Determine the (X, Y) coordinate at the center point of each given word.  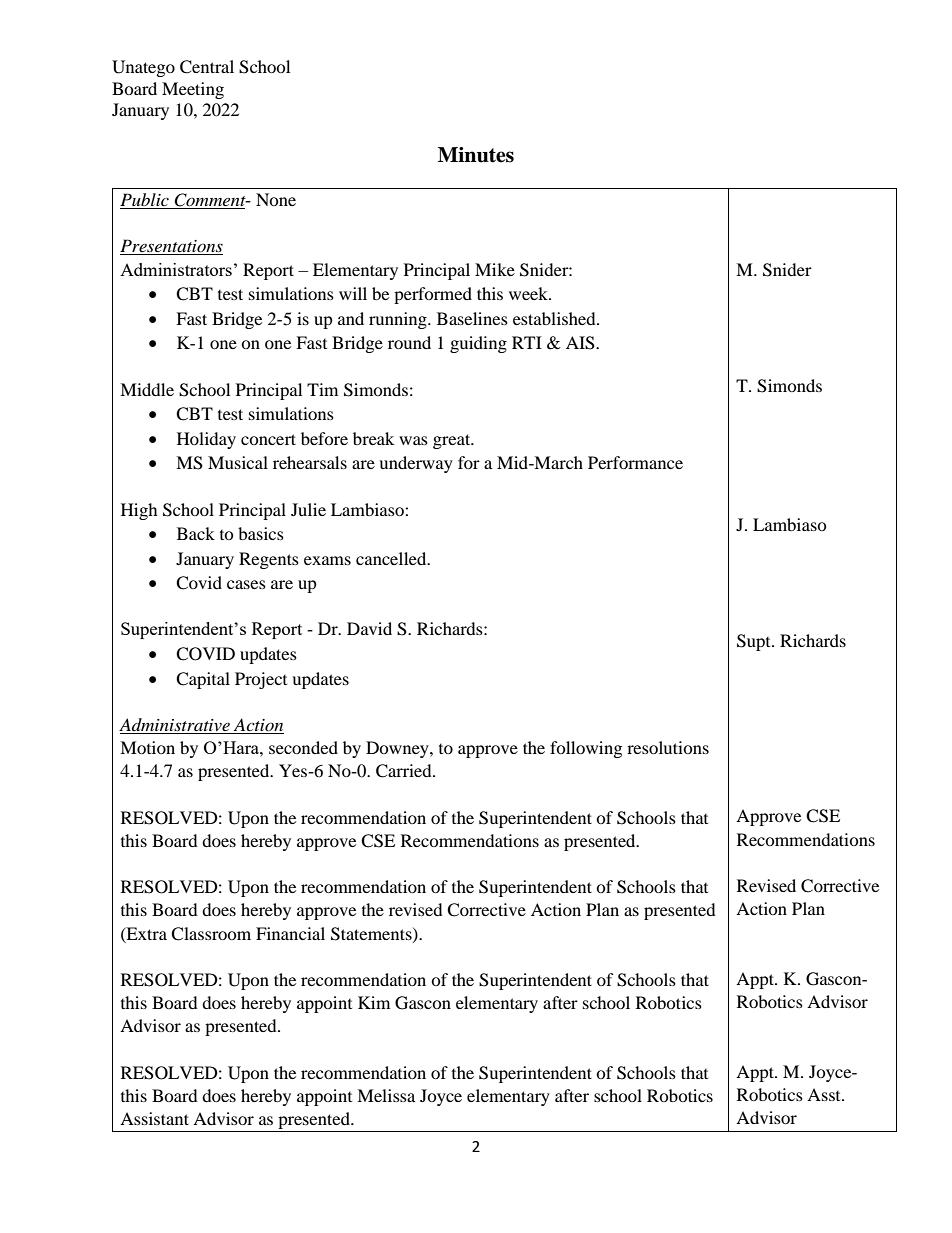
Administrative (175, 726)
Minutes (476, 155)
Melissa (386, 1095)
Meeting (193, 90)
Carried (405, 771)
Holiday (206, 440)
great (453, 441)
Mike (495, 269)
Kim (374, 1002)
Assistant (154, 1118)
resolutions (668, 747)
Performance (635, 462)
